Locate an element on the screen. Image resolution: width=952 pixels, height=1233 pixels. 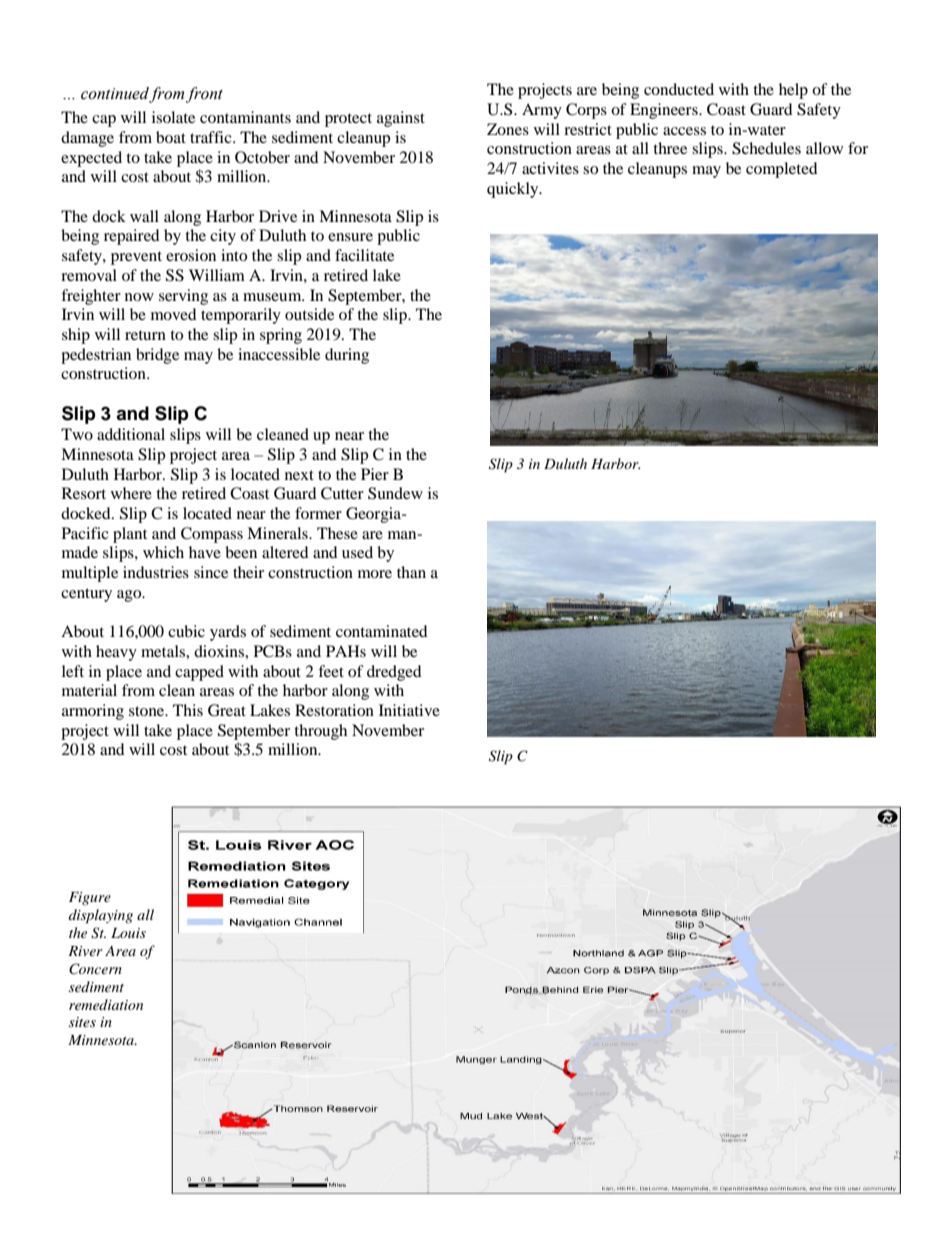
isolate is located at coordinates (173, 117).
